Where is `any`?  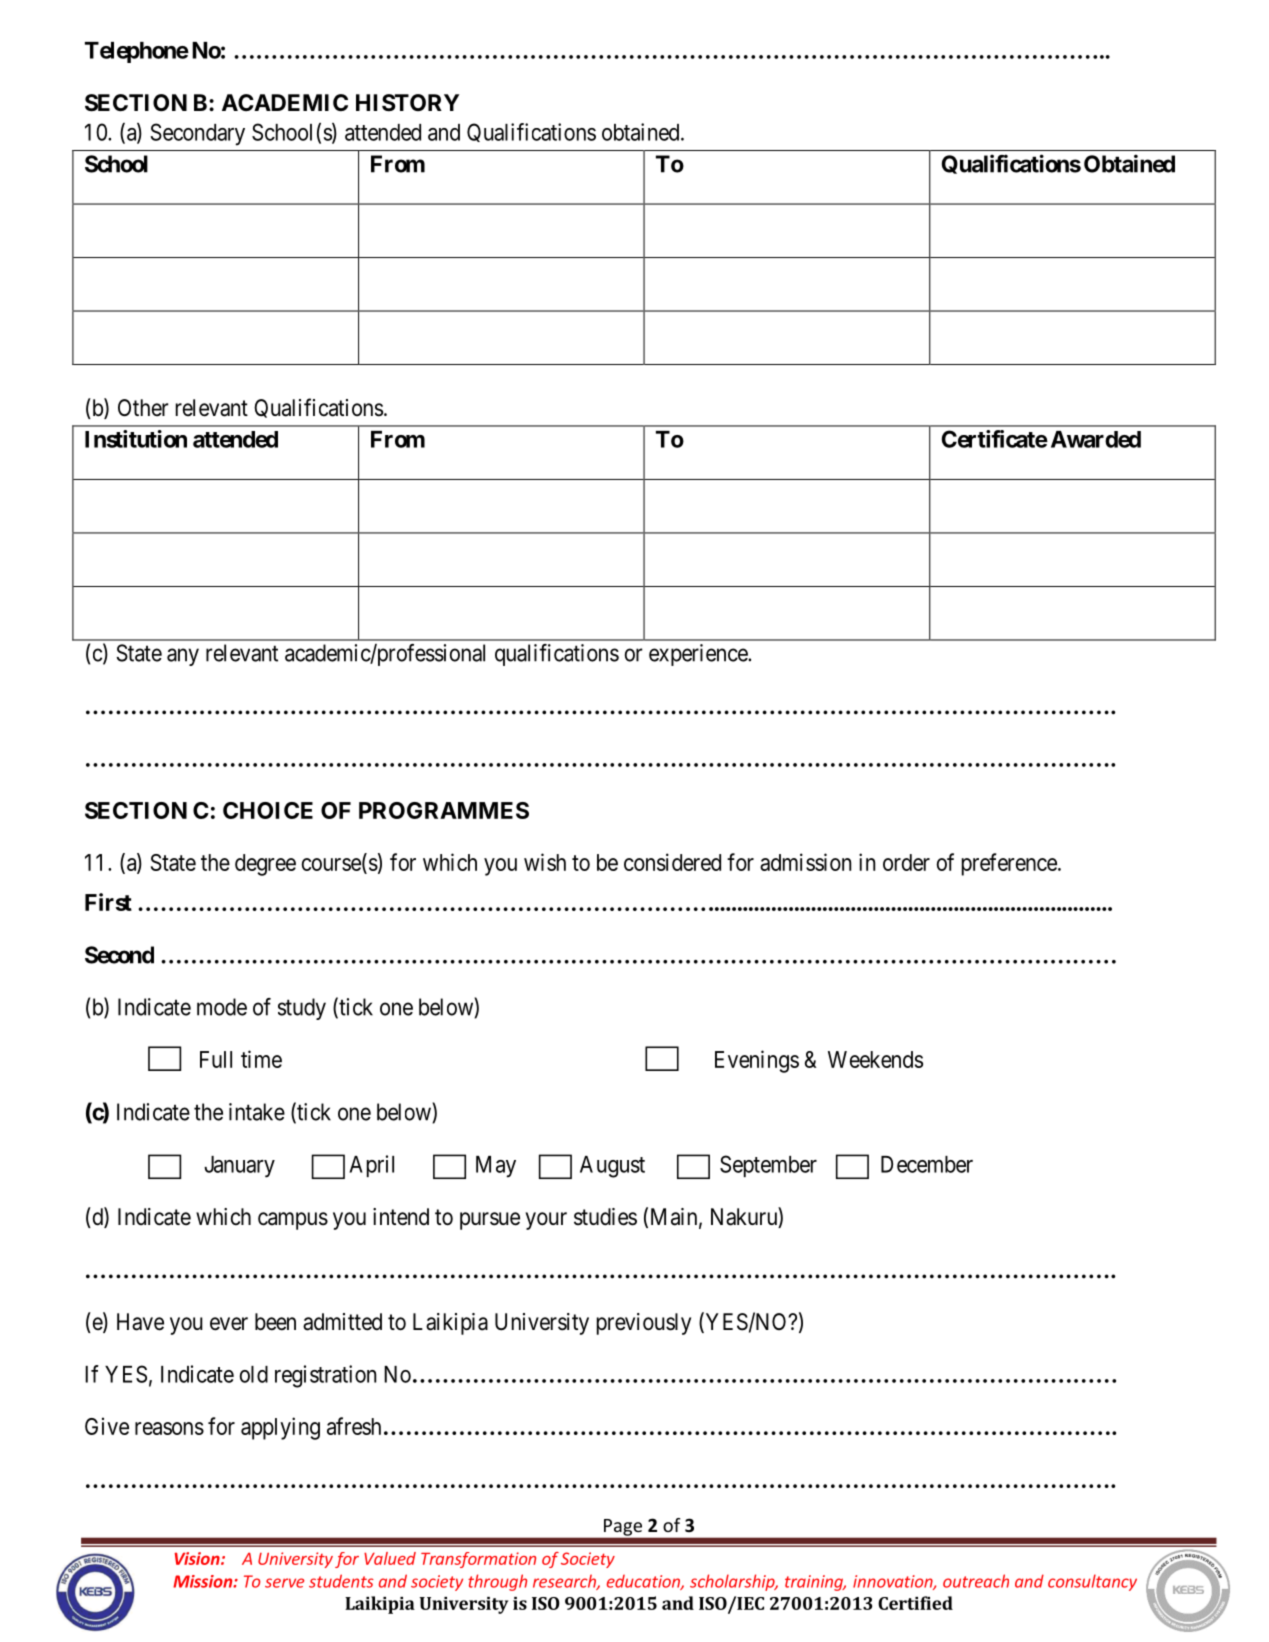
any is located at coordinates (183, 657).
